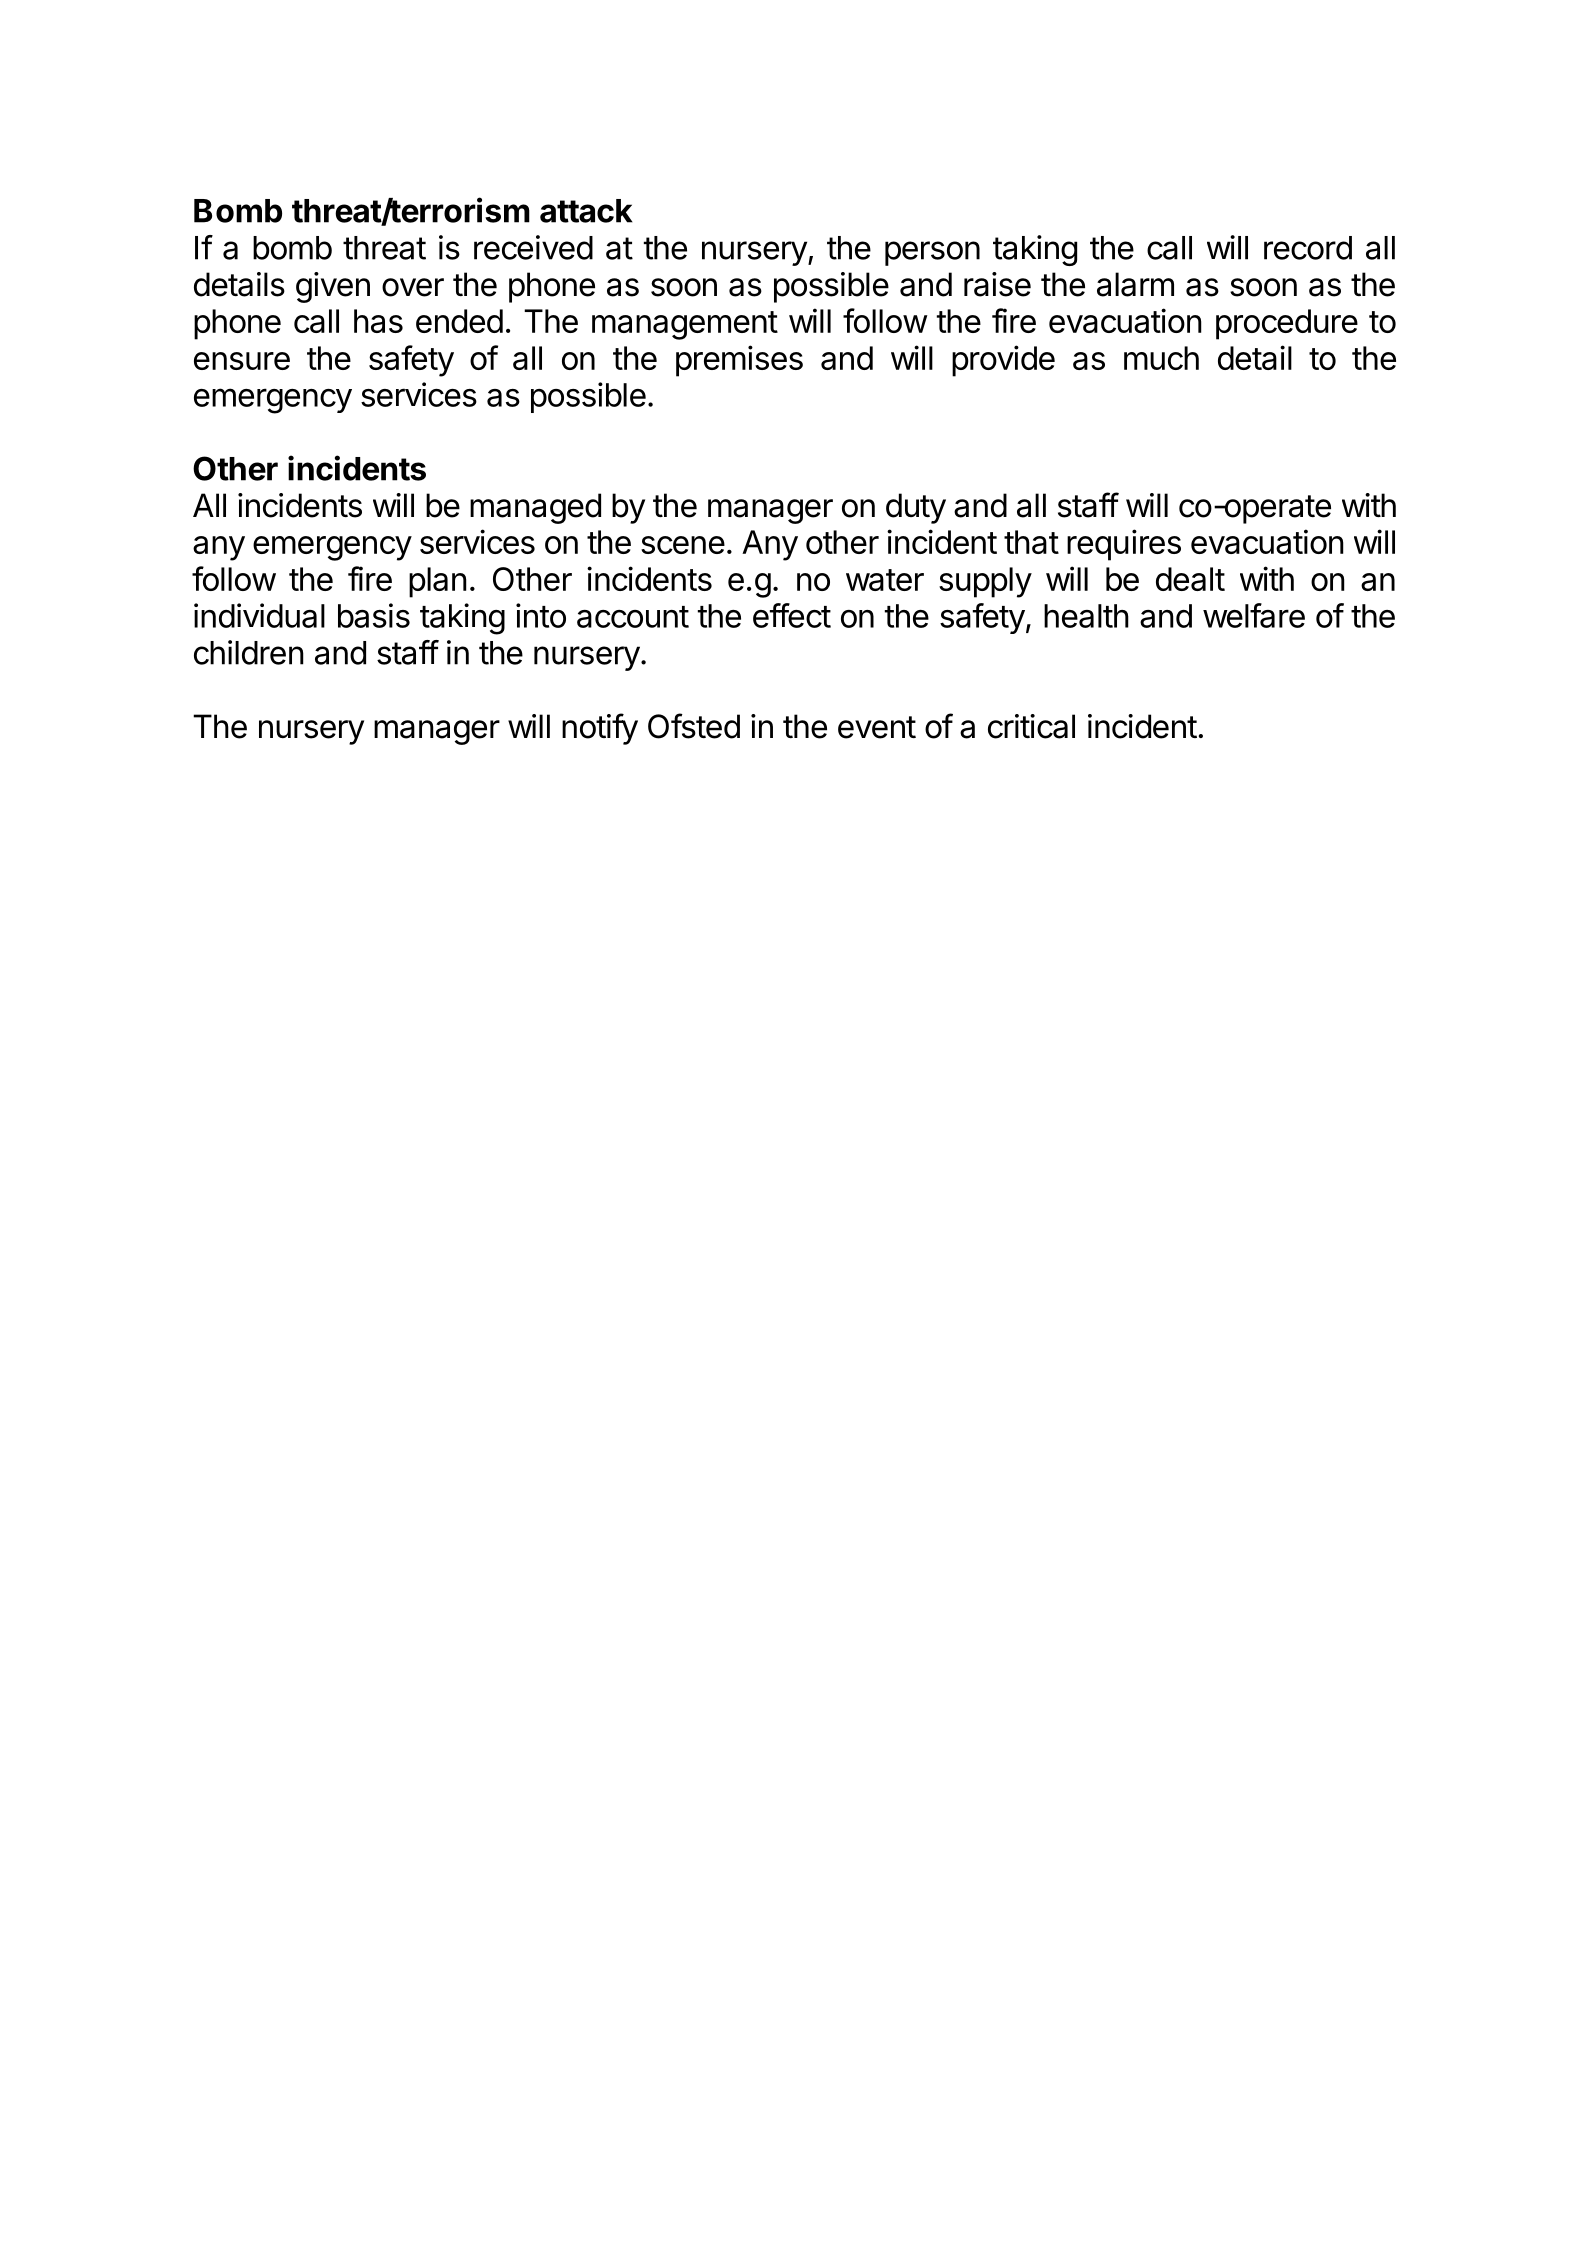 This screenshot has width=1589, height=2247. I want to click on received, so click(533, 247).
